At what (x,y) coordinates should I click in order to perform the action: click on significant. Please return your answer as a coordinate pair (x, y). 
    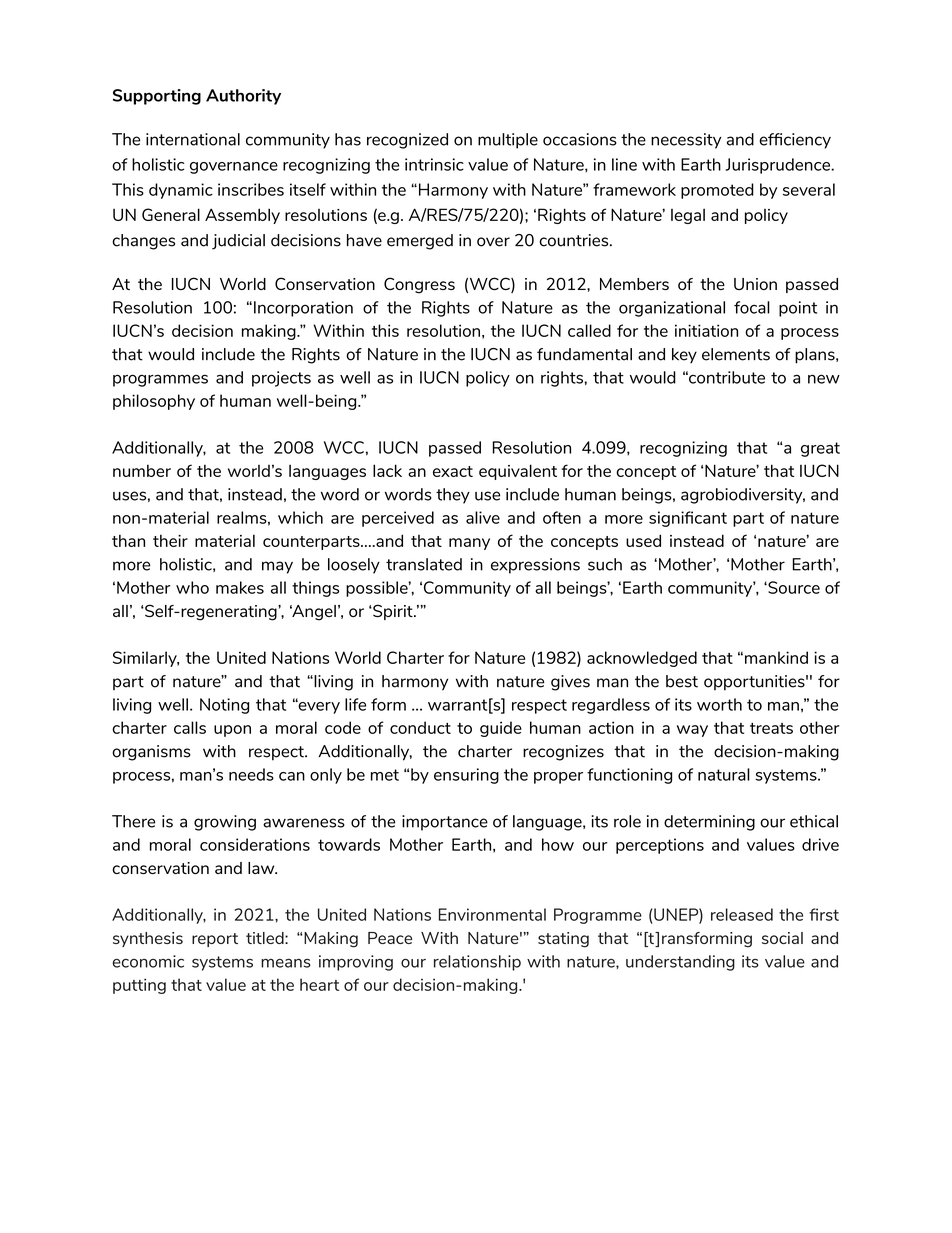
    Looking at the image, I should click on (688, 519).
